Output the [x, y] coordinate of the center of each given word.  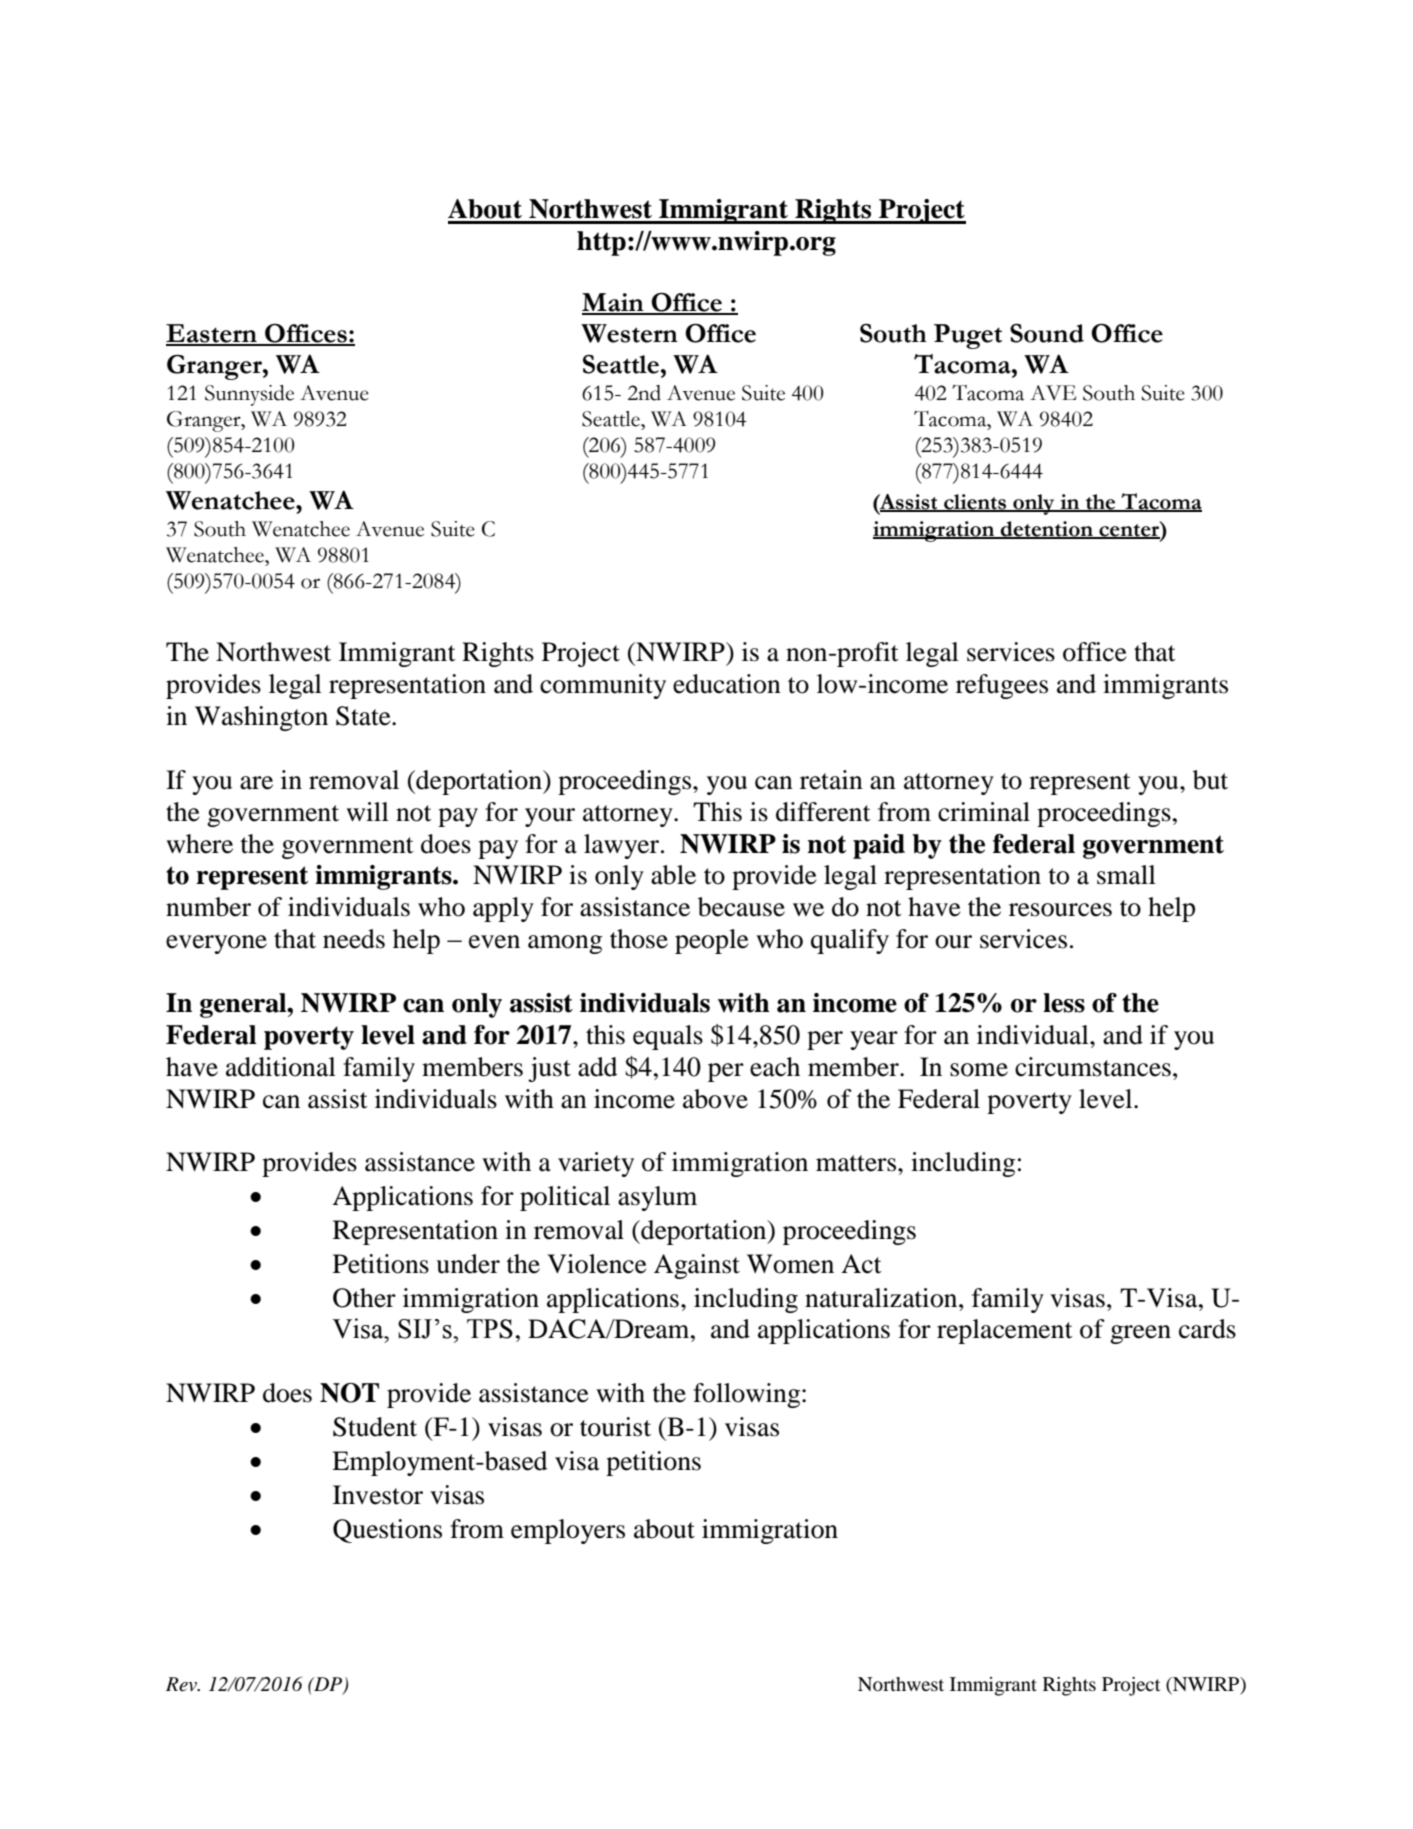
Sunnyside [249, 395]
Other [364, 1298]
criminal [984, 812]
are [256, 783]
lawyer [623, 846]
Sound [1047, 333]
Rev [182, 1684]
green [1140, 1334]
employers [568, 1531]
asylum [657, 1198]
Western [629, 333]
